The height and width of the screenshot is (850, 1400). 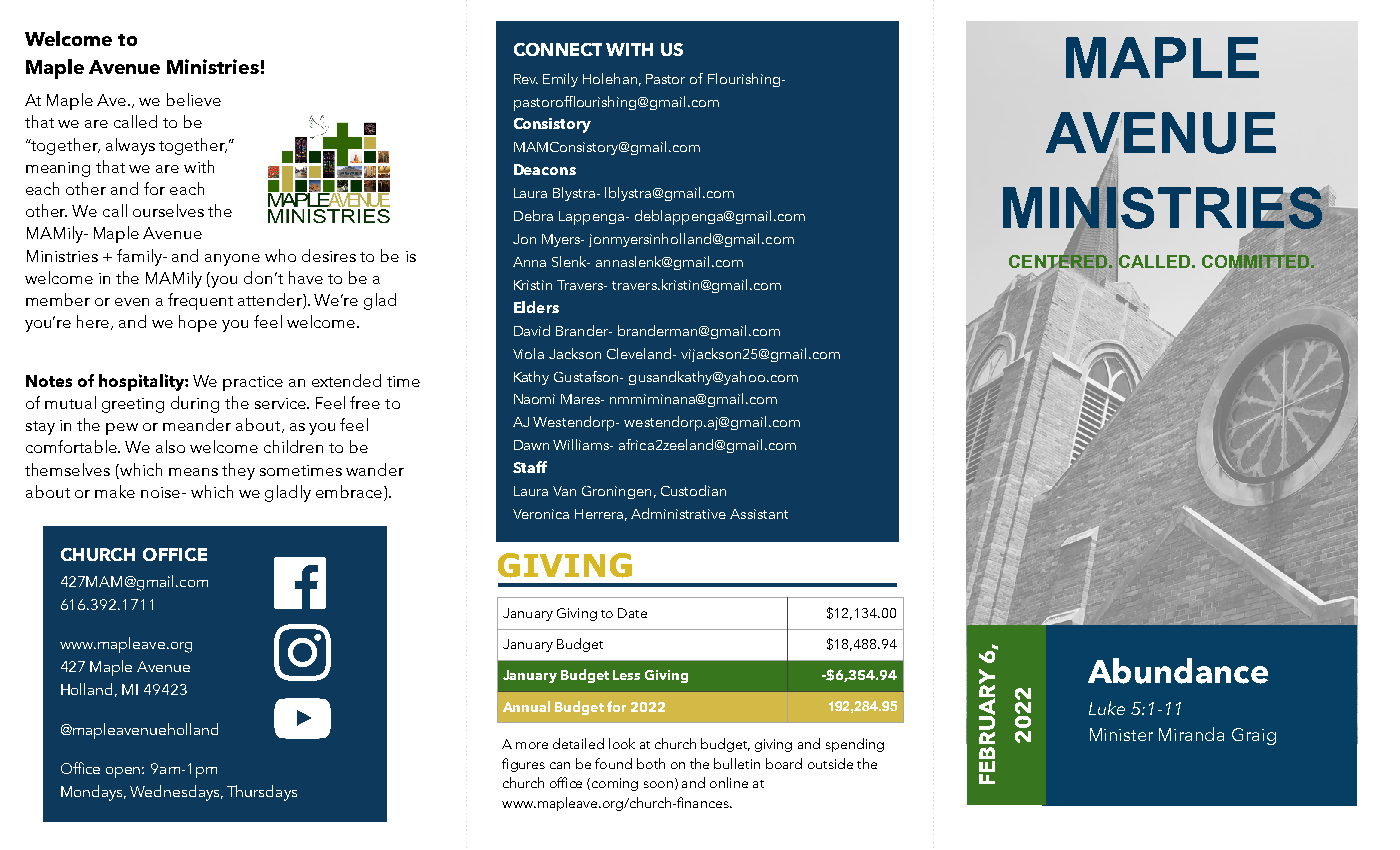 What do you see at coordinates (115, 491) in the screenshot?
I see `make` at bounding box center [115, 491].
